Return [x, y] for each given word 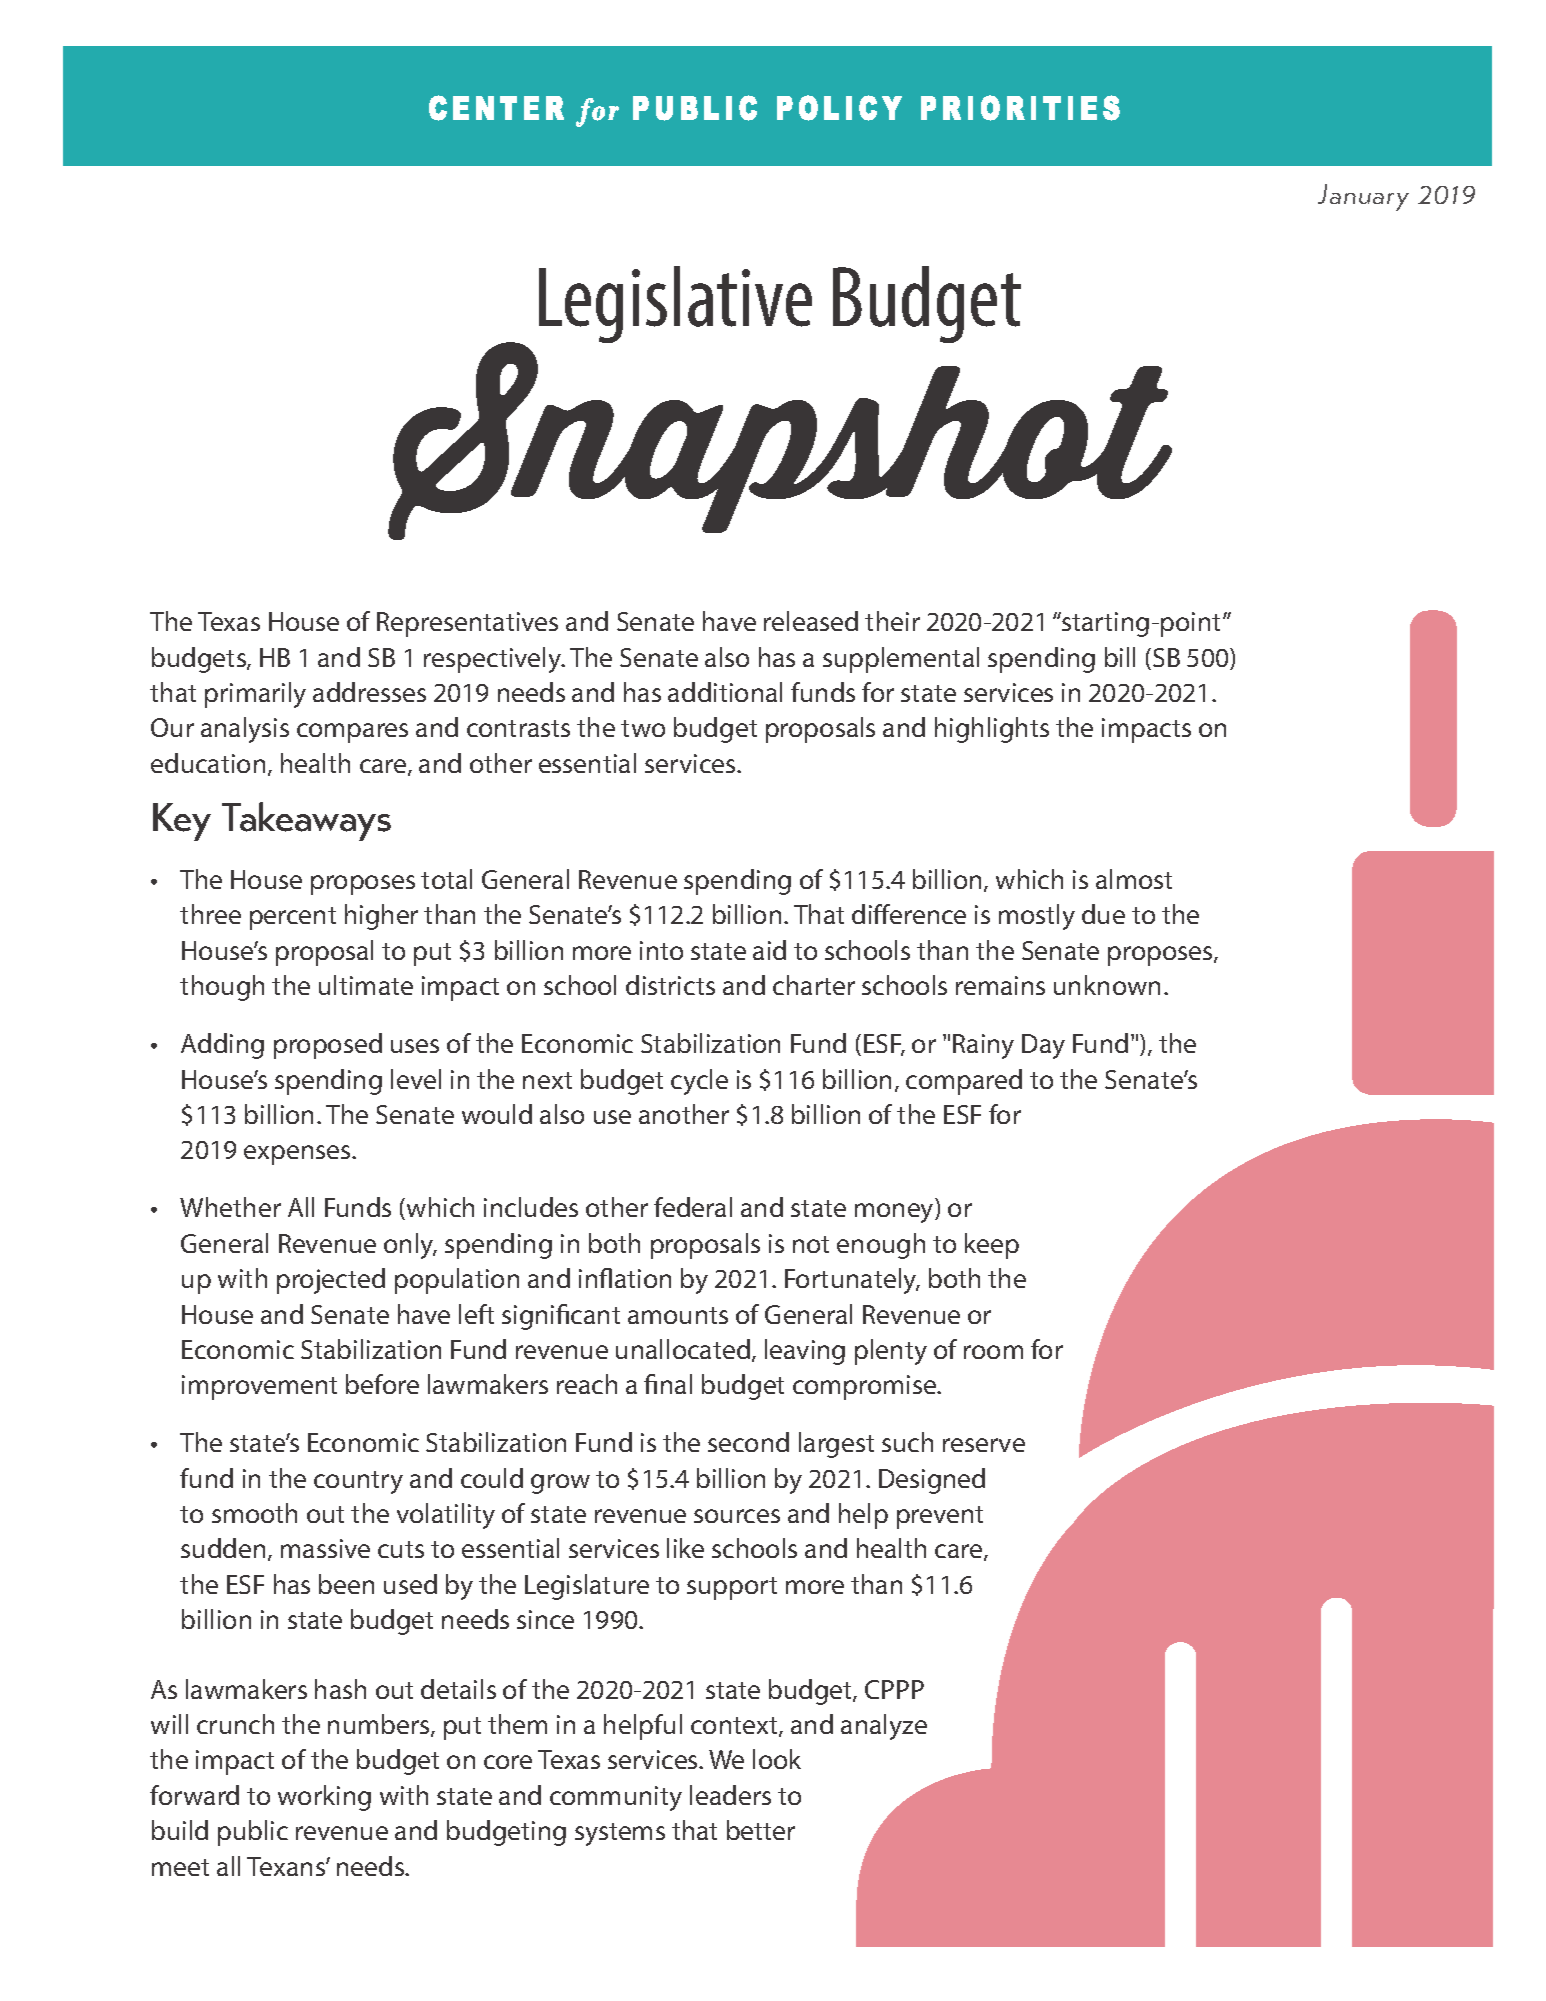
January [1363, 197]
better [761, 1830]
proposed [328, 1046]
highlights [992, 730]
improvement [259, 1387]
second [748, 1442]
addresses [369, 692]
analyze [884, 1727]
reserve [984, 1445]
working [324, 1798]
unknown [1107, 985]
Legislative [675, 304]
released [811, 621]
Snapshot [780, 440]
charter [814, 985]
